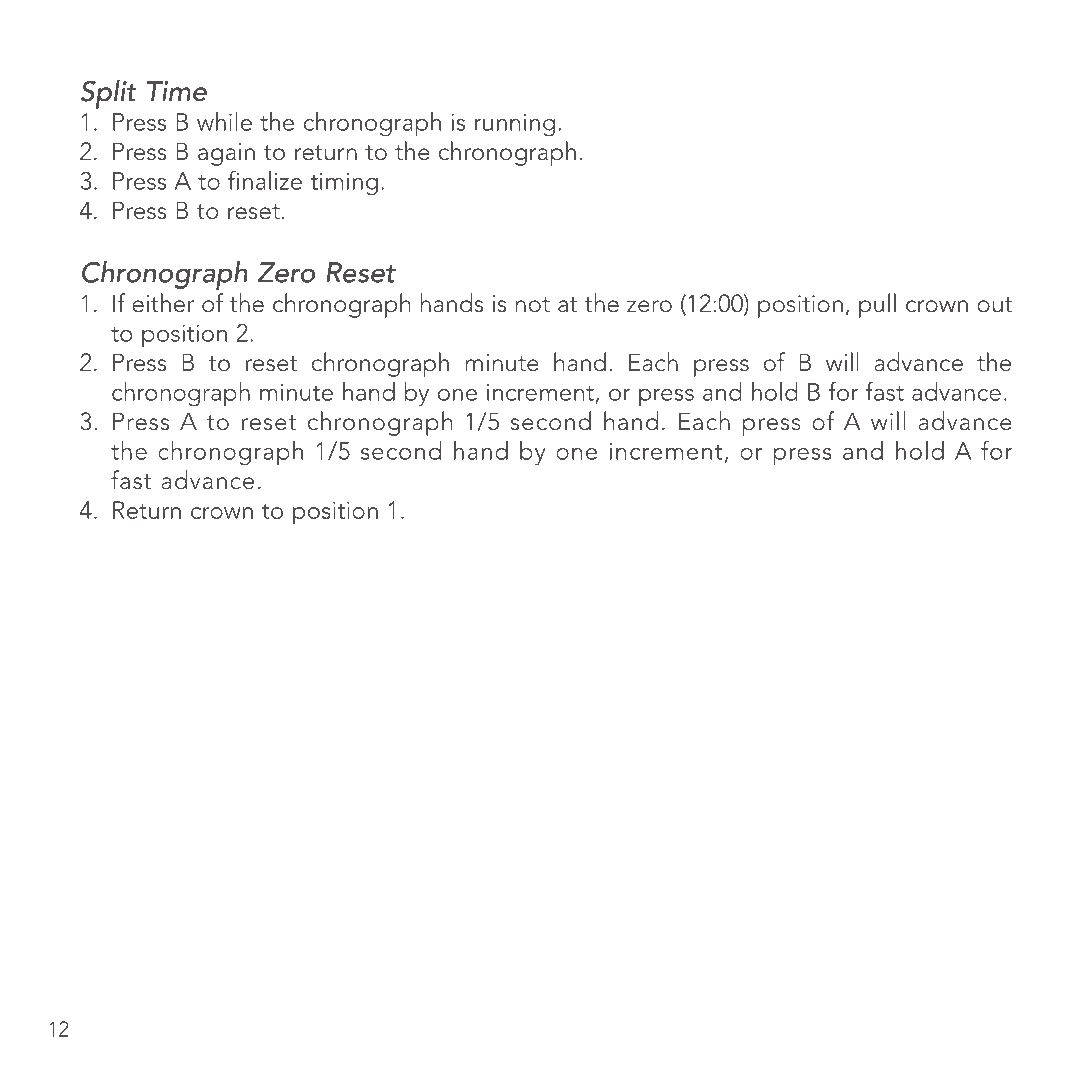 The height and width of the screenshot is (1092, 1092). Describe the element at coordinates (177, 91) in the screenshot. I see `Time` at that location.
